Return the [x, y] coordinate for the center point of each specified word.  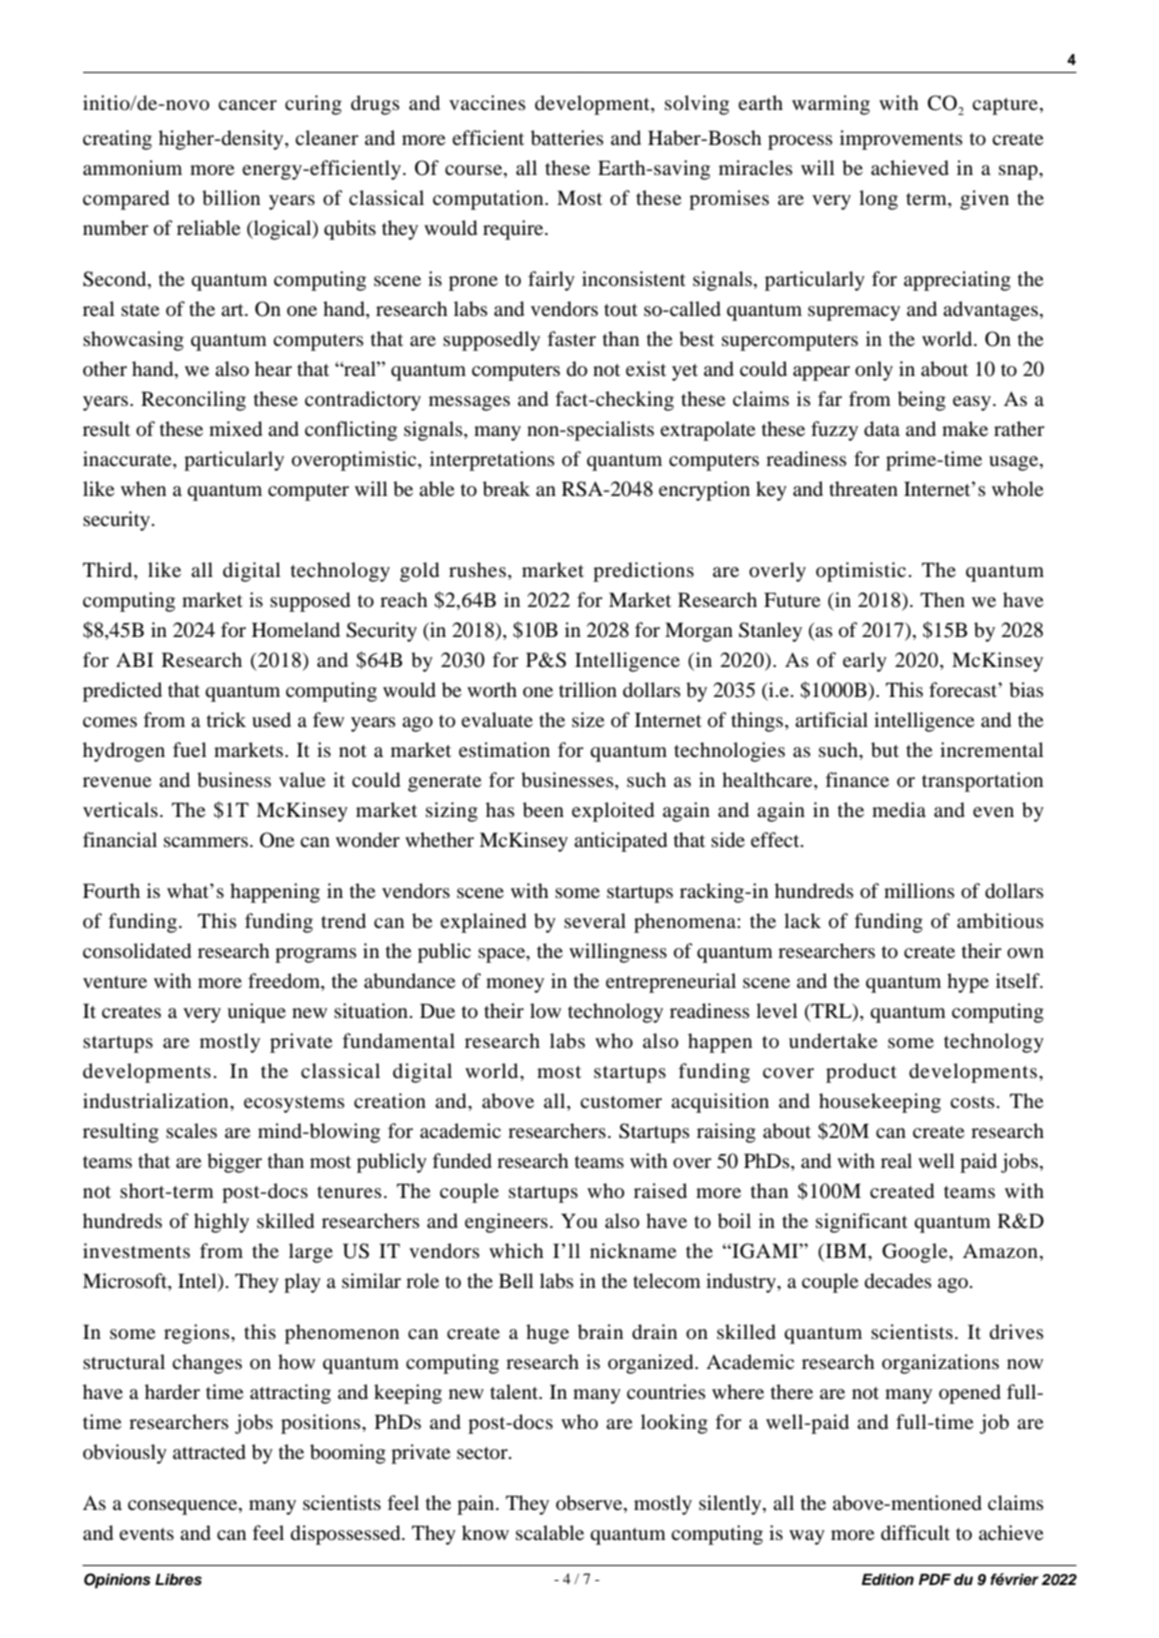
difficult [915, 1533]
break [506, 489]
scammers [206, 842]
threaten [863, 488]
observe [590, 1504]
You [579, 1221]
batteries [567, 138]
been [543, 810]
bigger [234, 1163]
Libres [178, 1579]
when [143, 488]
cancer [247, 105]
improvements [901, 140]
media [899, 810]
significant [862, 1223]
